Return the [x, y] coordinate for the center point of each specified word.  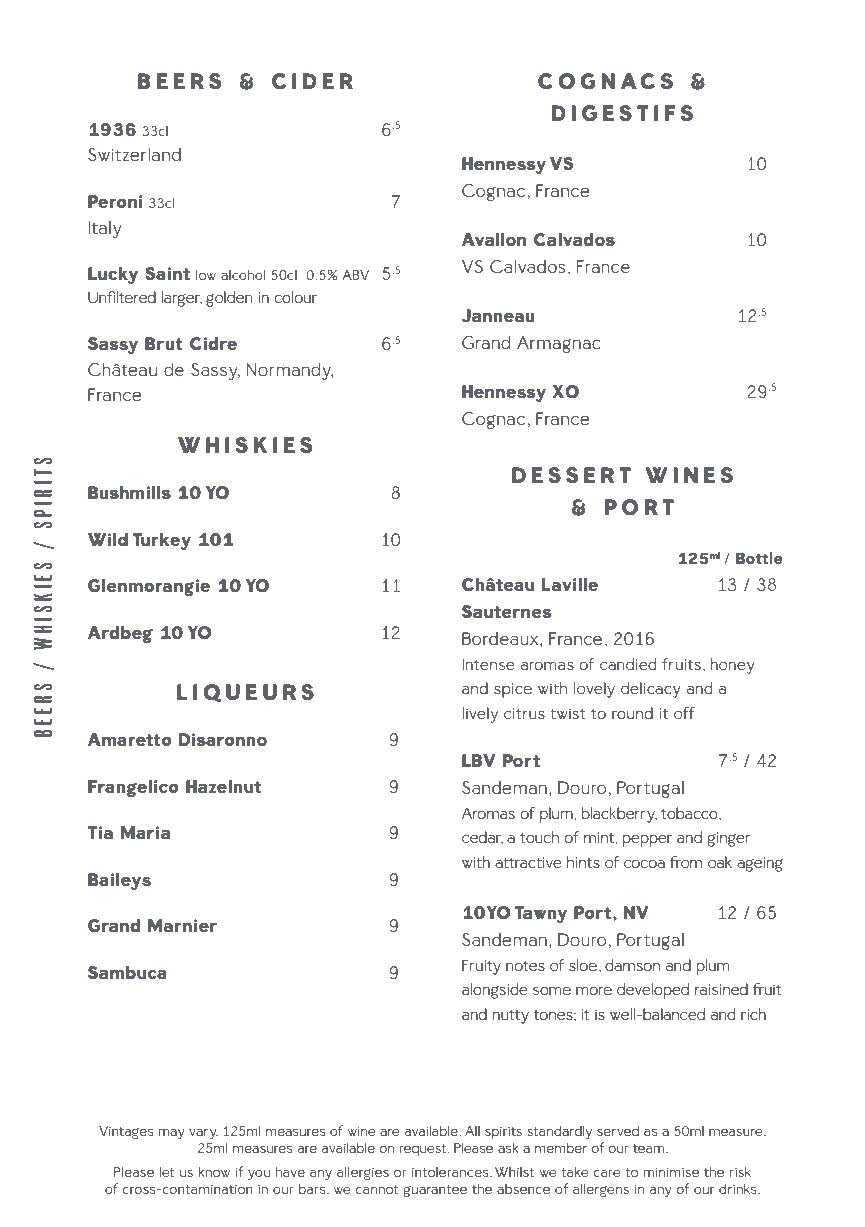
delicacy [651, 690]
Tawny [541, 914]
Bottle [759, 558]
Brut [163, 343]
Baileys [119, 881]
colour [296, 297]
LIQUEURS [245, 693]
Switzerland [134, 154]
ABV [355, 275]
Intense [488, 664]
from [686, 862]
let [167, 1172]
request [424, 1150]
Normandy [290, 371]
